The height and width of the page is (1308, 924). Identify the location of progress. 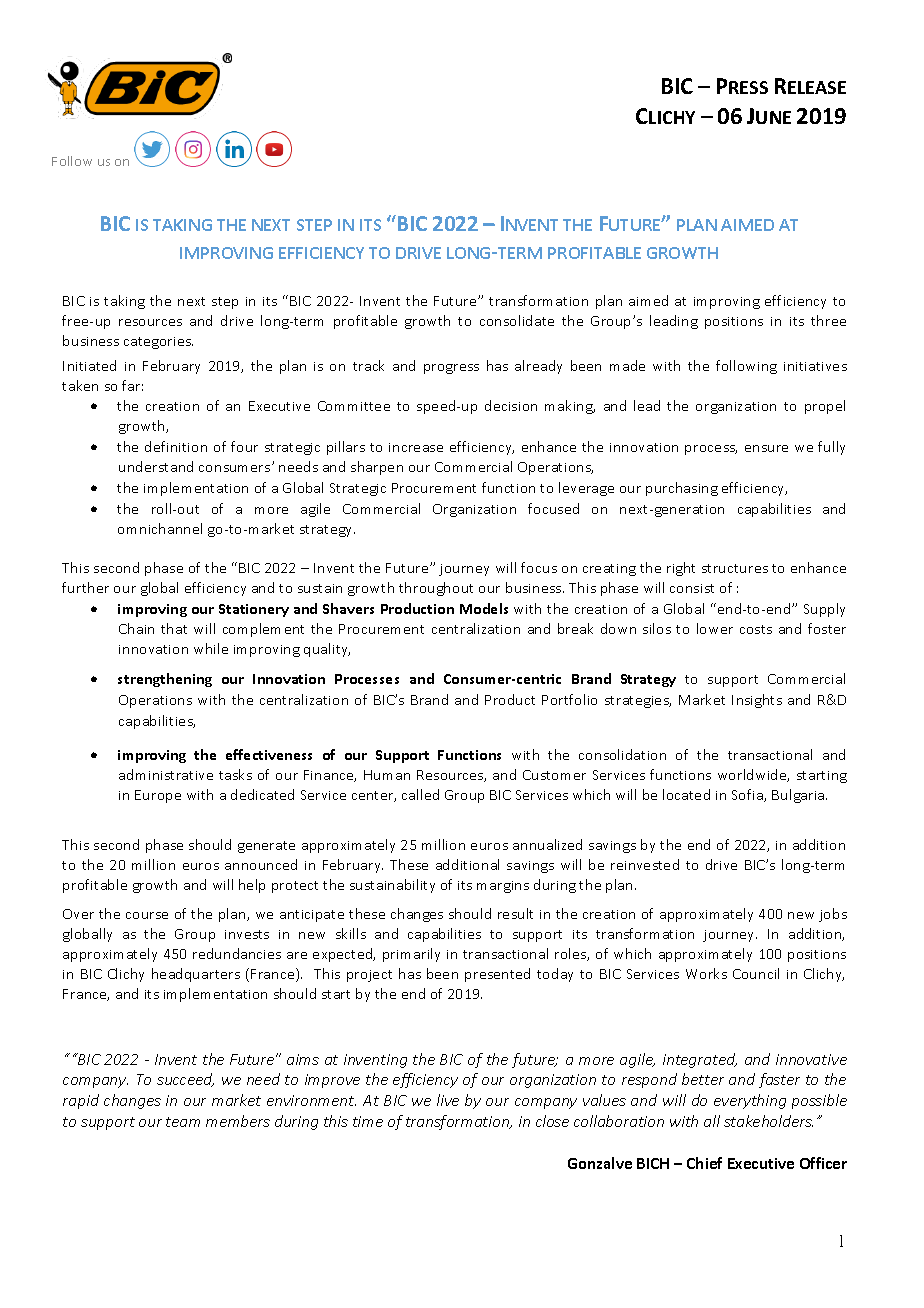
(451, 369).
